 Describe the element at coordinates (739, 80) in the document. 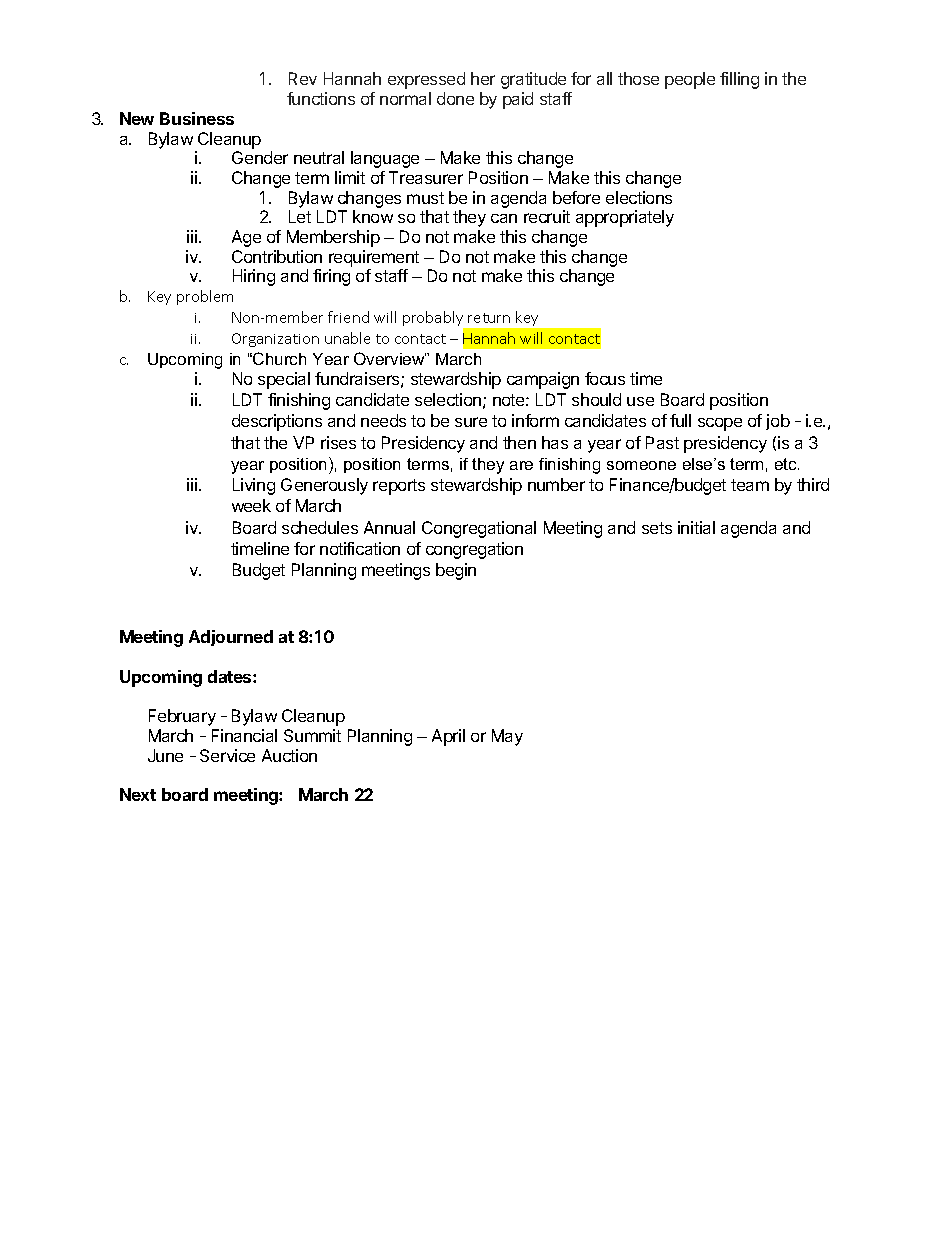

I see `filling` at that location.
